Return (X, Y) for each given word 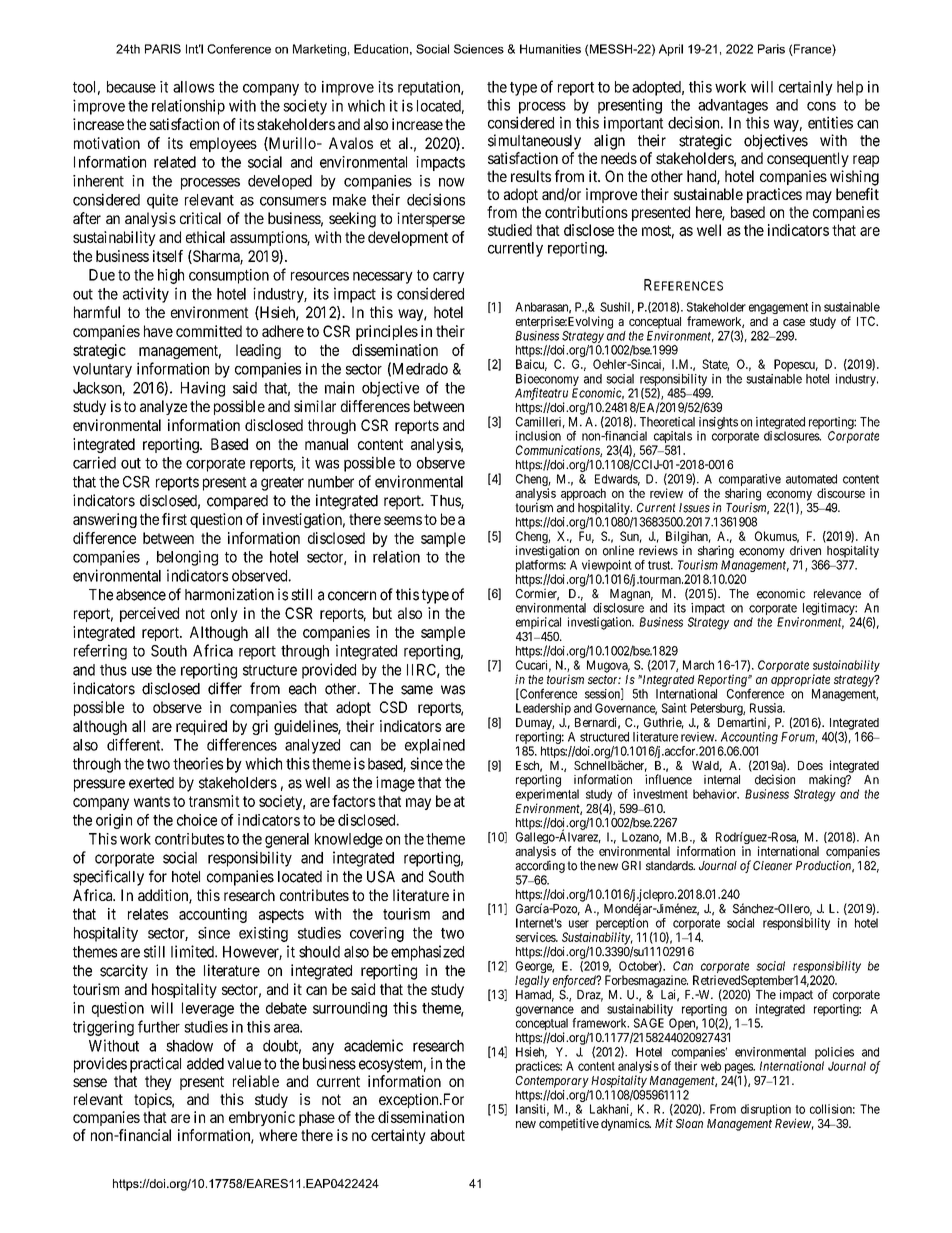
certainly (806, 88)
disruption (766, 1110)
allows (193, 87)
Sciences (479, 49)
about (447, 1135)
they (158, 1082)
